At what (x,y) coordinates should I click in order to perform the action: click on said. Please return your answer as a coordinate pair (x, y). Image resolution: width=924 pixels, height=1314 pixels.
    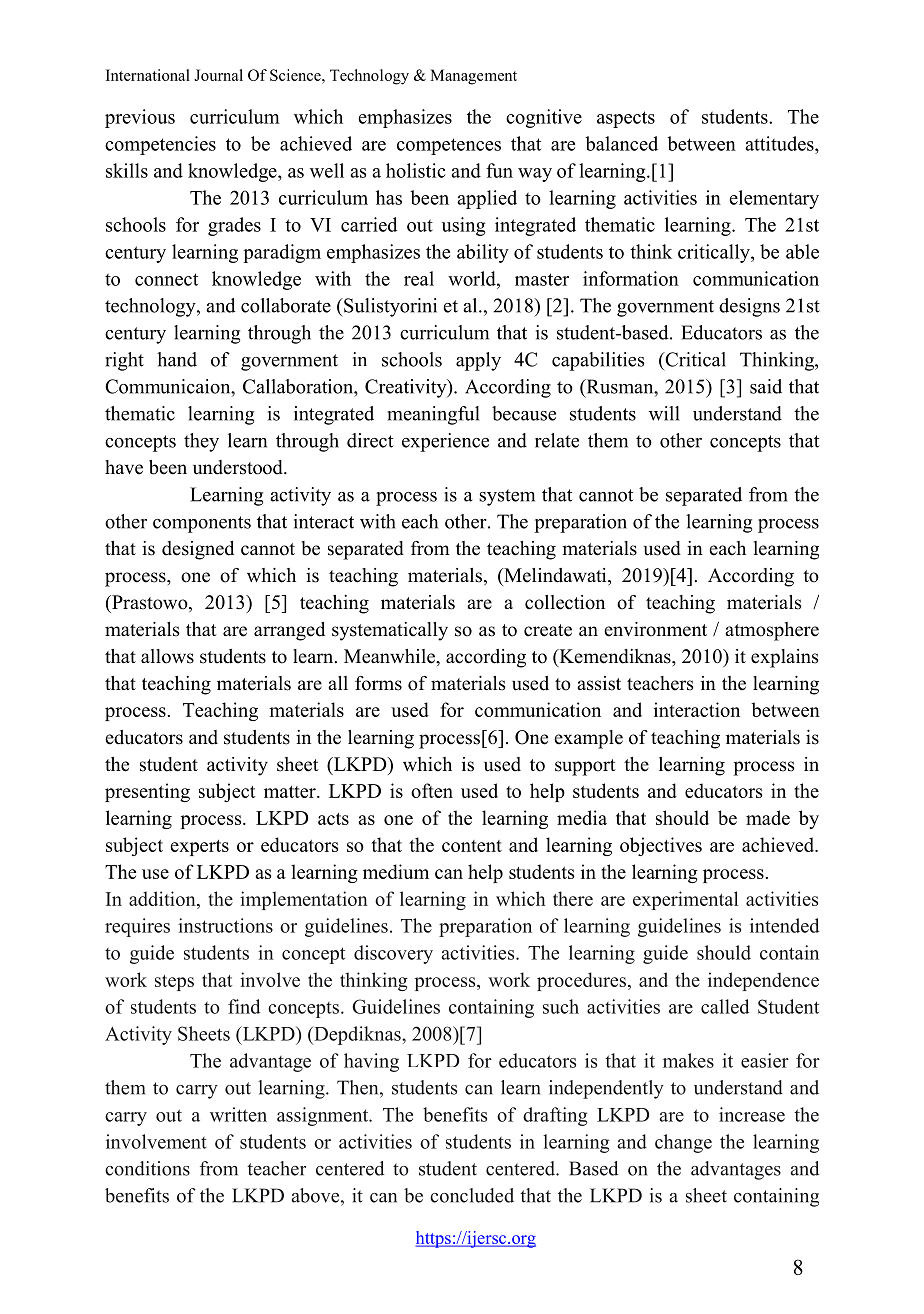
    Looking at the image, I should click on (766, 386).
